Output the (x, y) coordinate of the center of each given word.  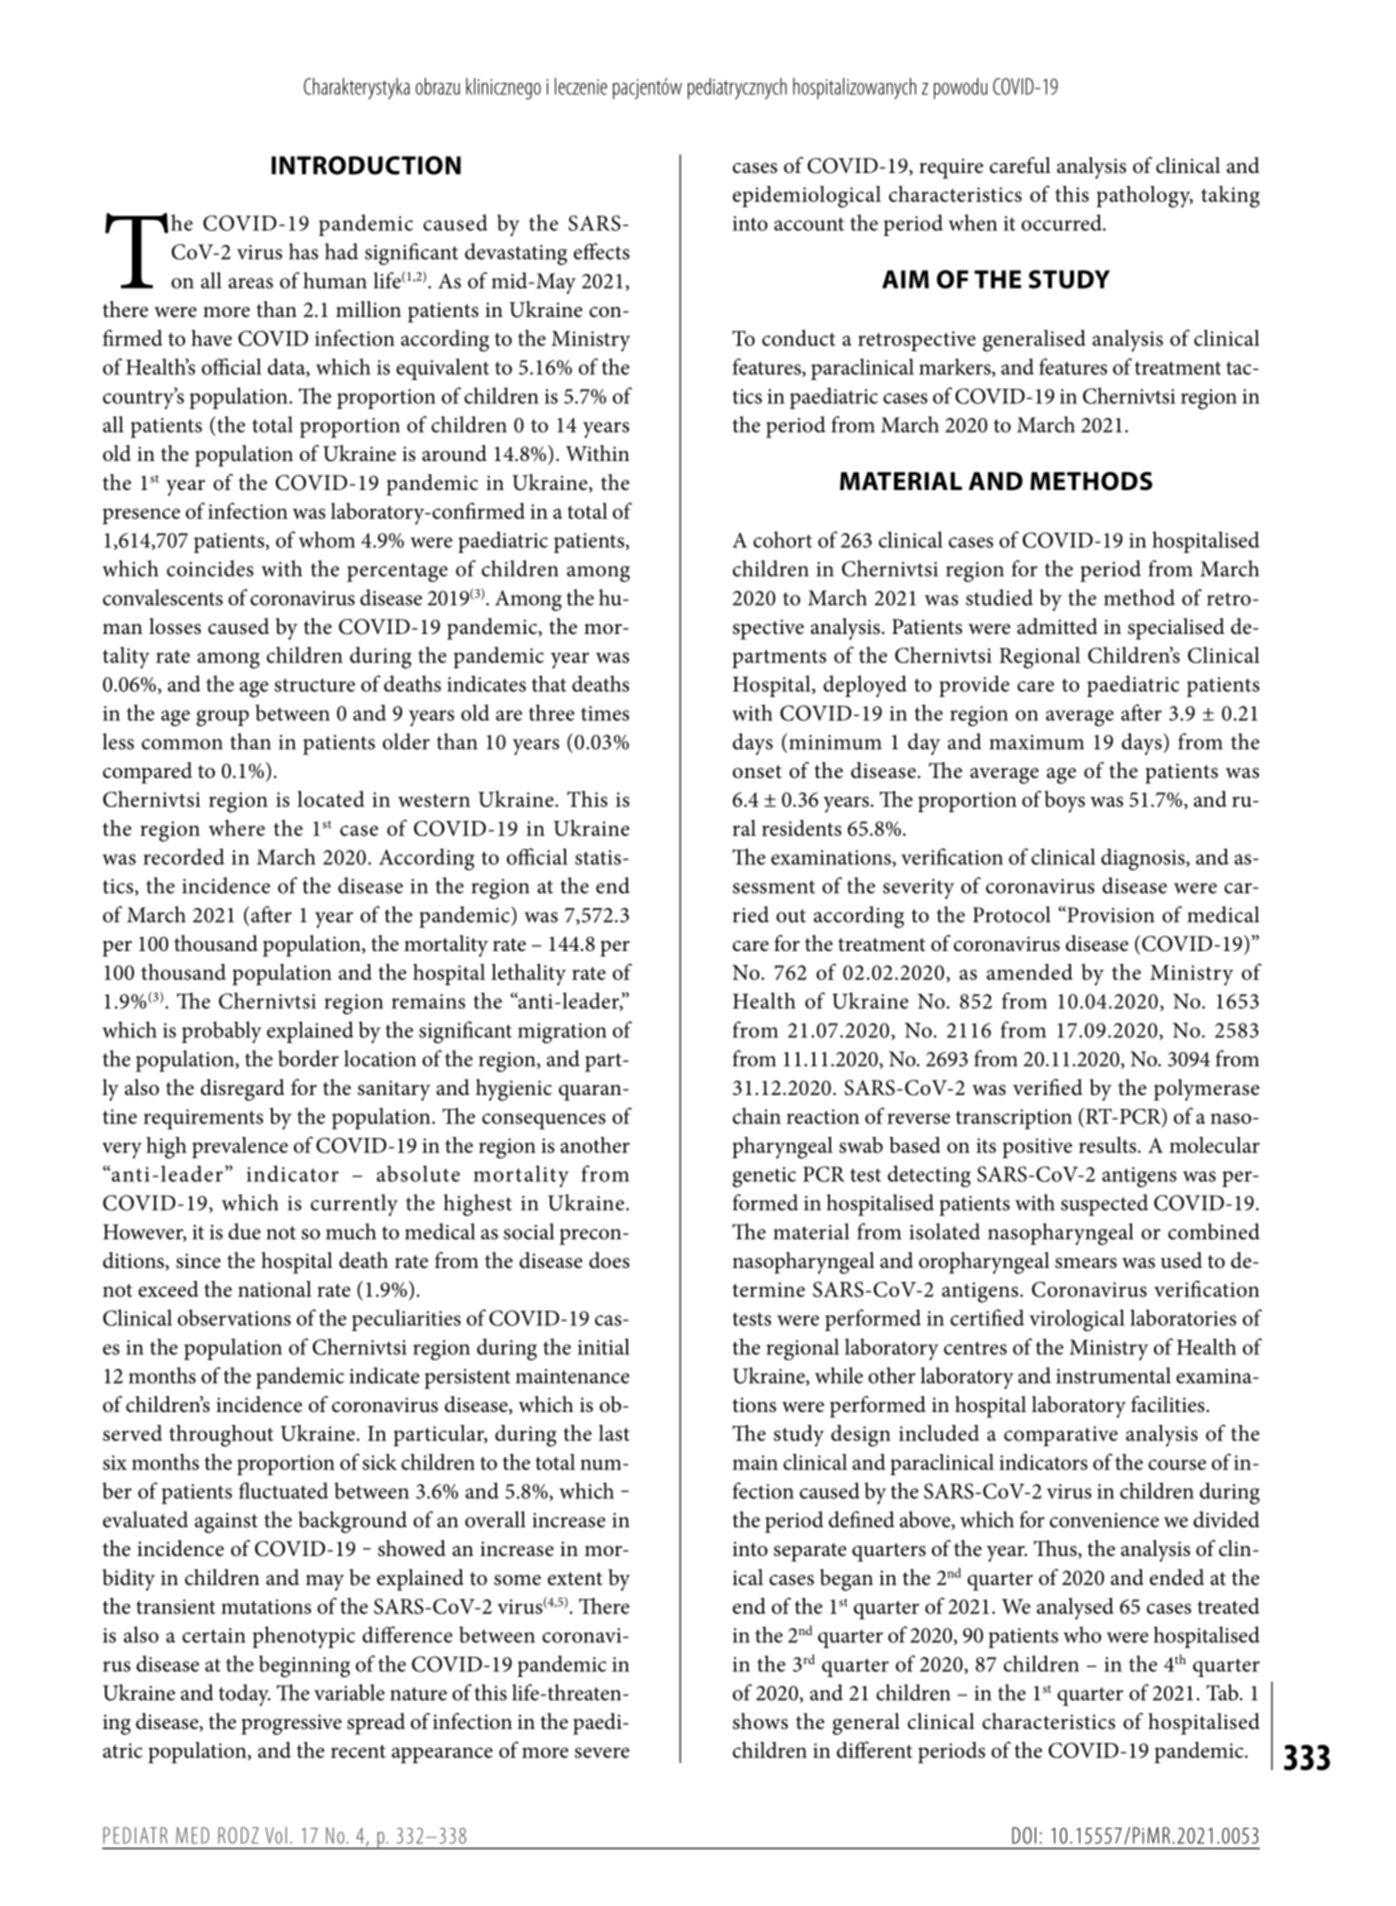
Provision (1110, 914)
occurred (1062, 222)
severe (602, 1752)
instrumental (1113, 1375)
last (614, 1433)
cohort (782, 539)
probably (222, 1032)
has (303, 251)
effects (602, 251)
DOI (1024, 1835)
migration (562, 1033)
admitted (1057, 626)
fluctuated (283, 1490)
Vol (276, 1835)
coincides (210, 568)
